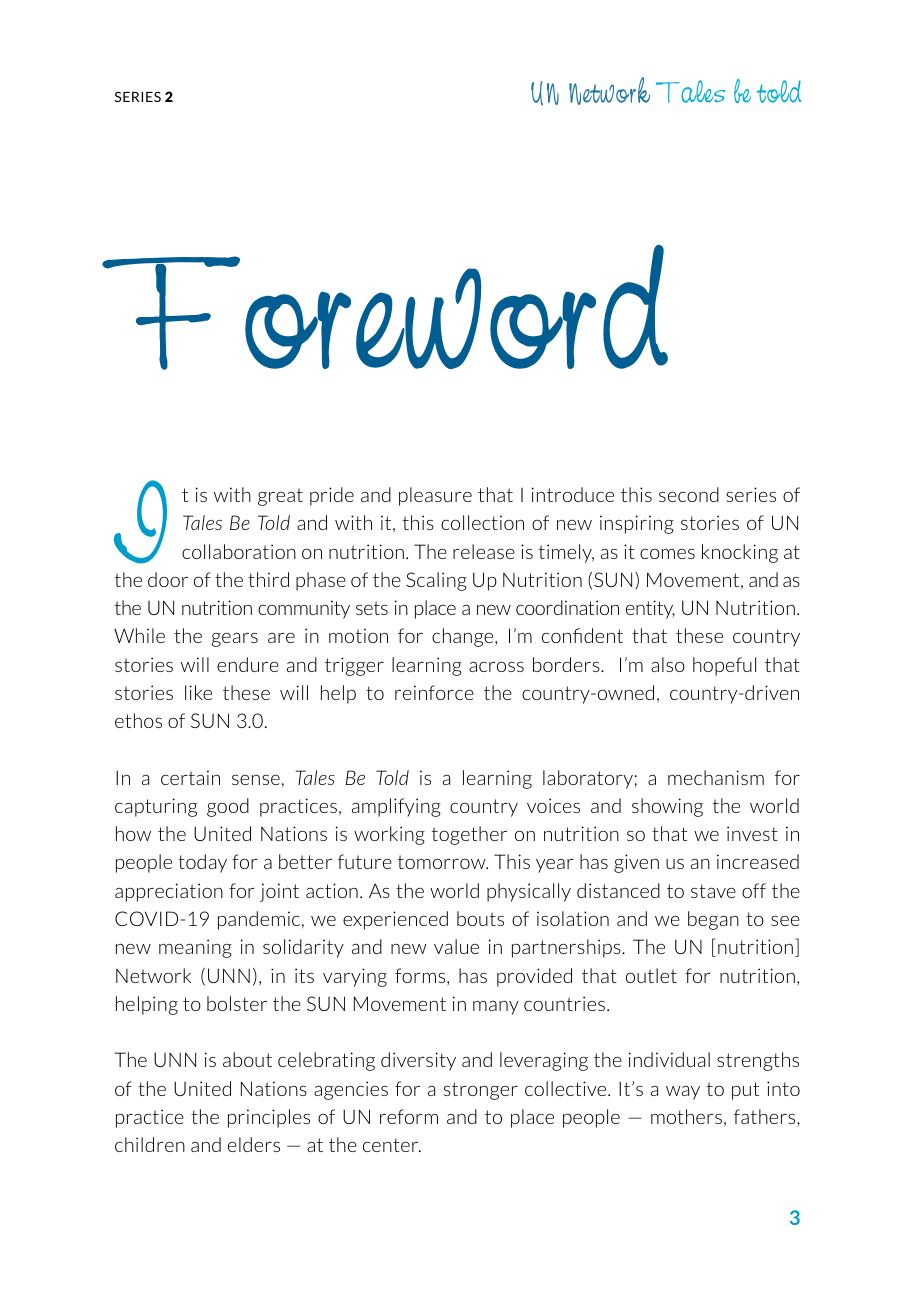 The height and width of the image is (1316, 915). Describe the element at coordinates (689, 494) in the image. I see `second` at that location.
